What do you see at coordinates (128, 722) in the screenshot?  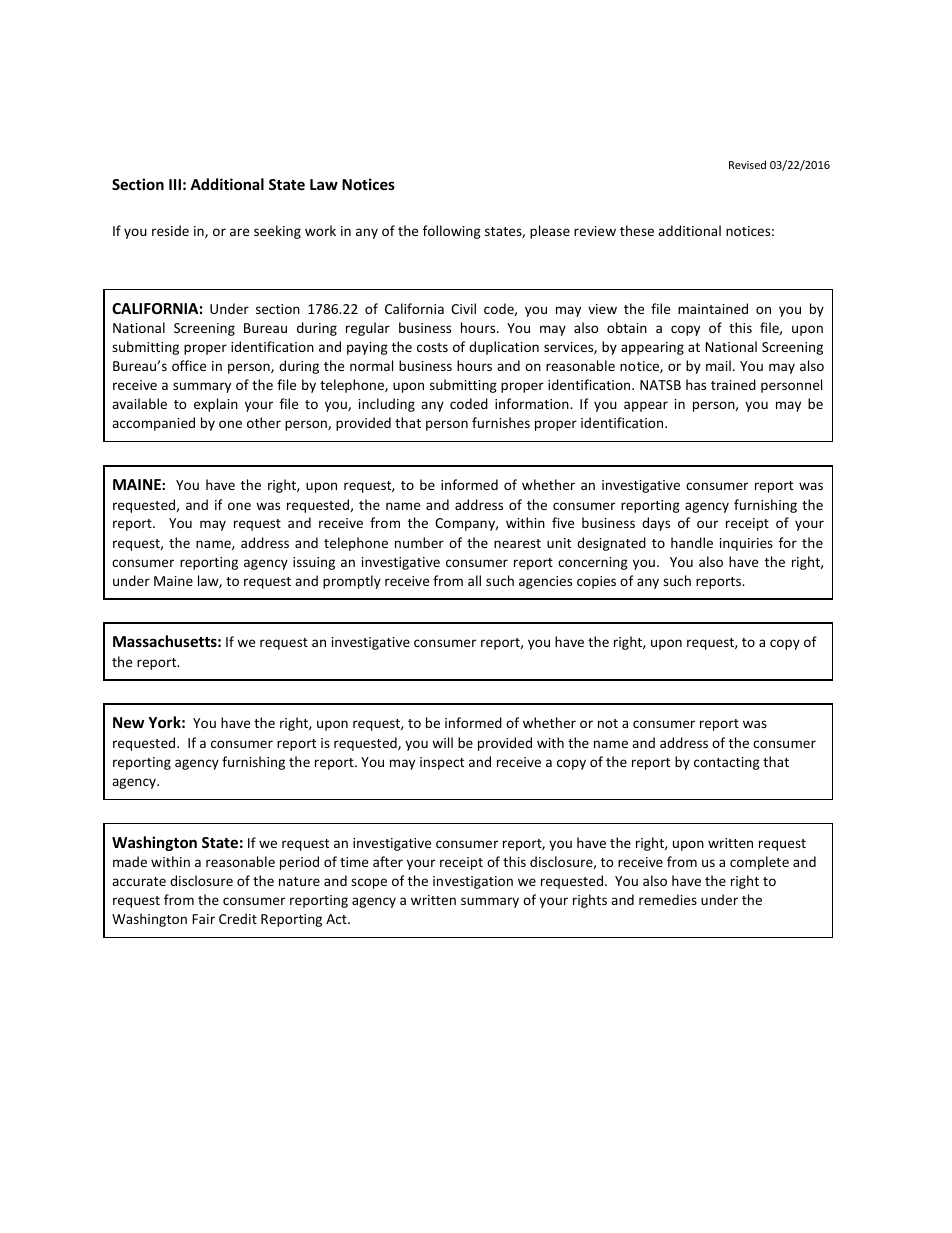 I see `New` at bounding box center [128, 722].
